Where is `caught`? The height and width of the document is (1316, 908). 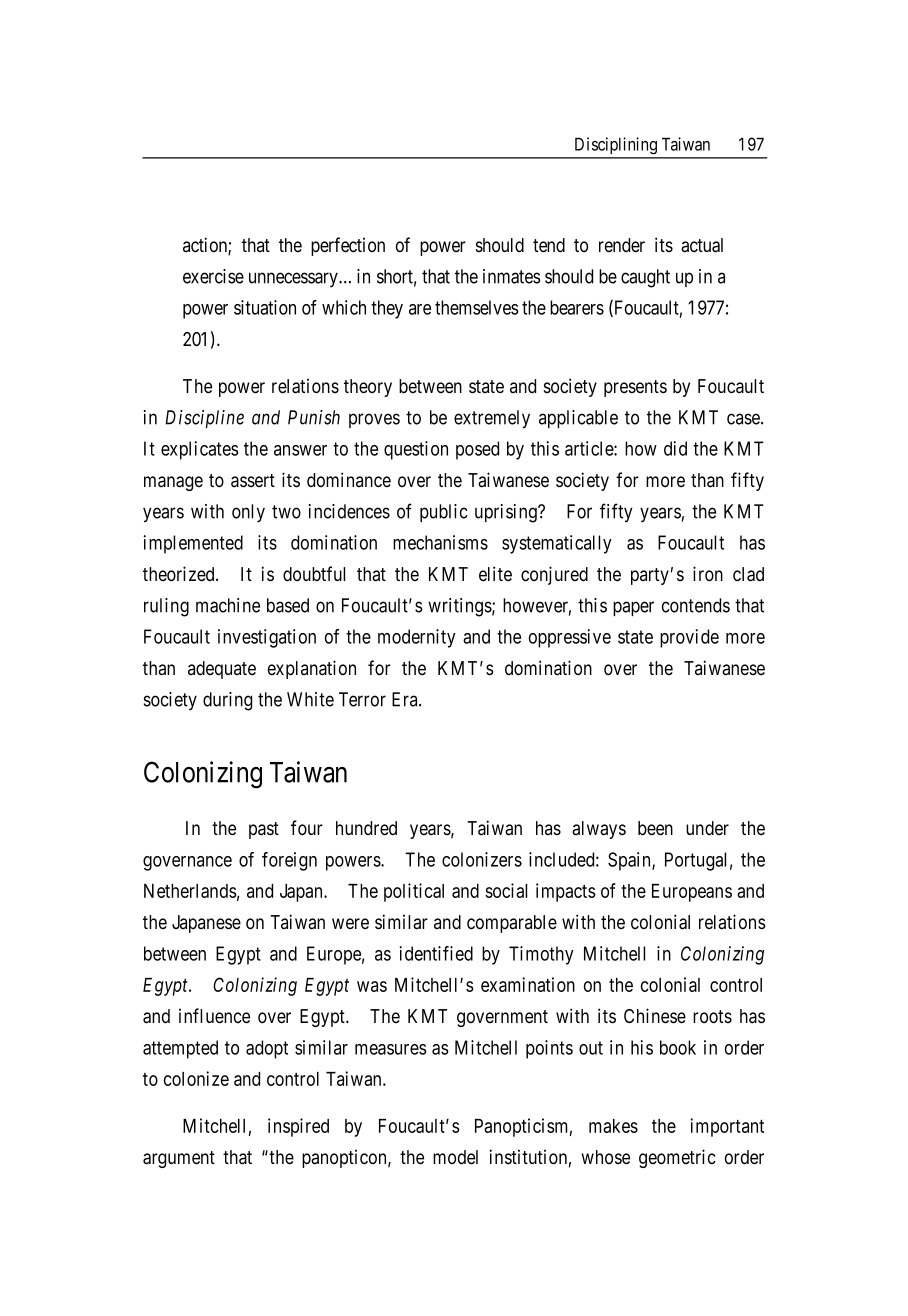 caught is located at coordinates (645, 278).
